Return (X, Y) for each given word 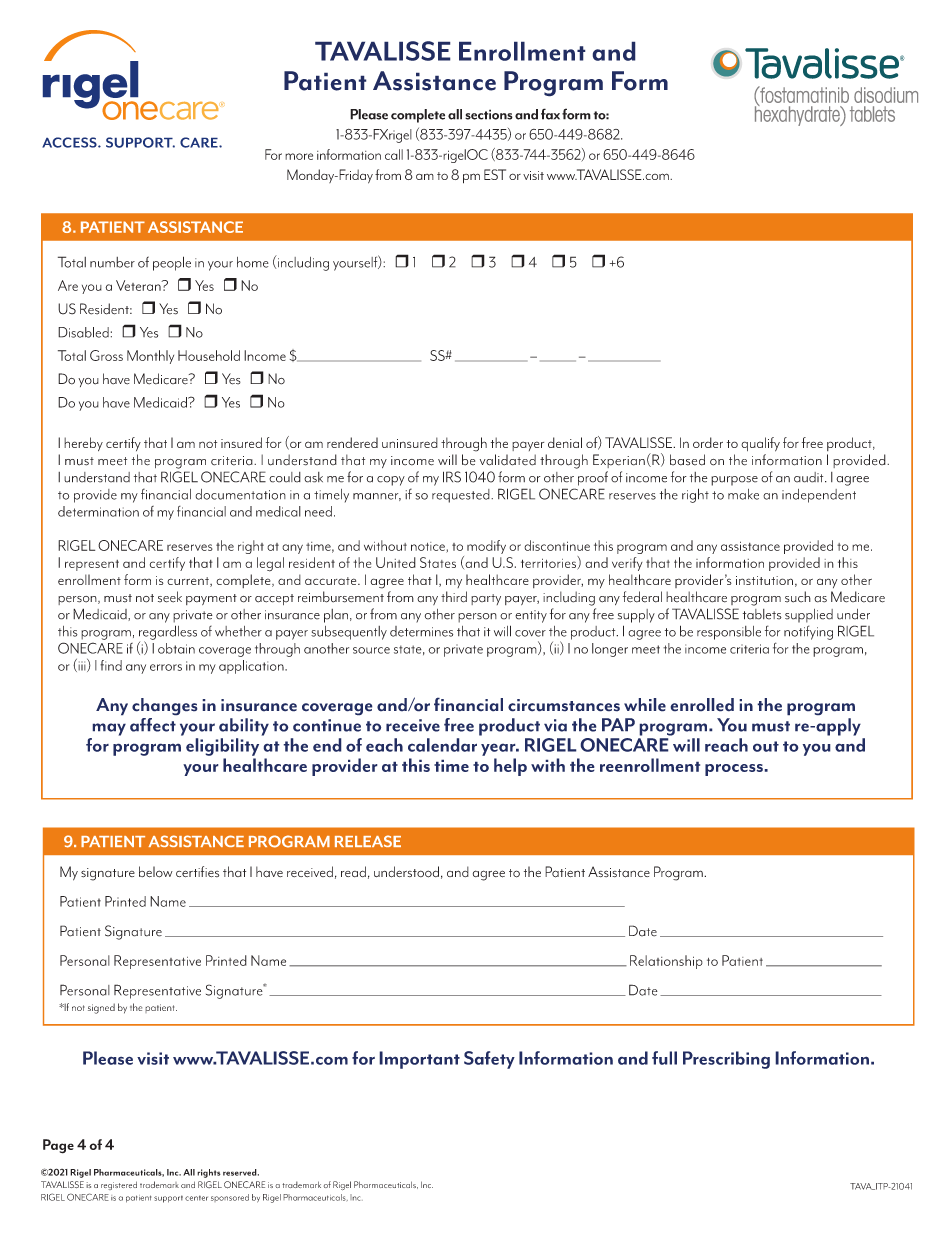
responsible (729, 633)
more (299, 156)
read (353, 871)
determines (421, 631)
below (156, 872)
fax (550, 114)
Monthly (150, 357)
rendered (352, 442)
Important (419, 1060)
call (394, 154)
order (708, 442)
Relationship (666, 962)
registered (119, 1185)
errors (166, 667)
